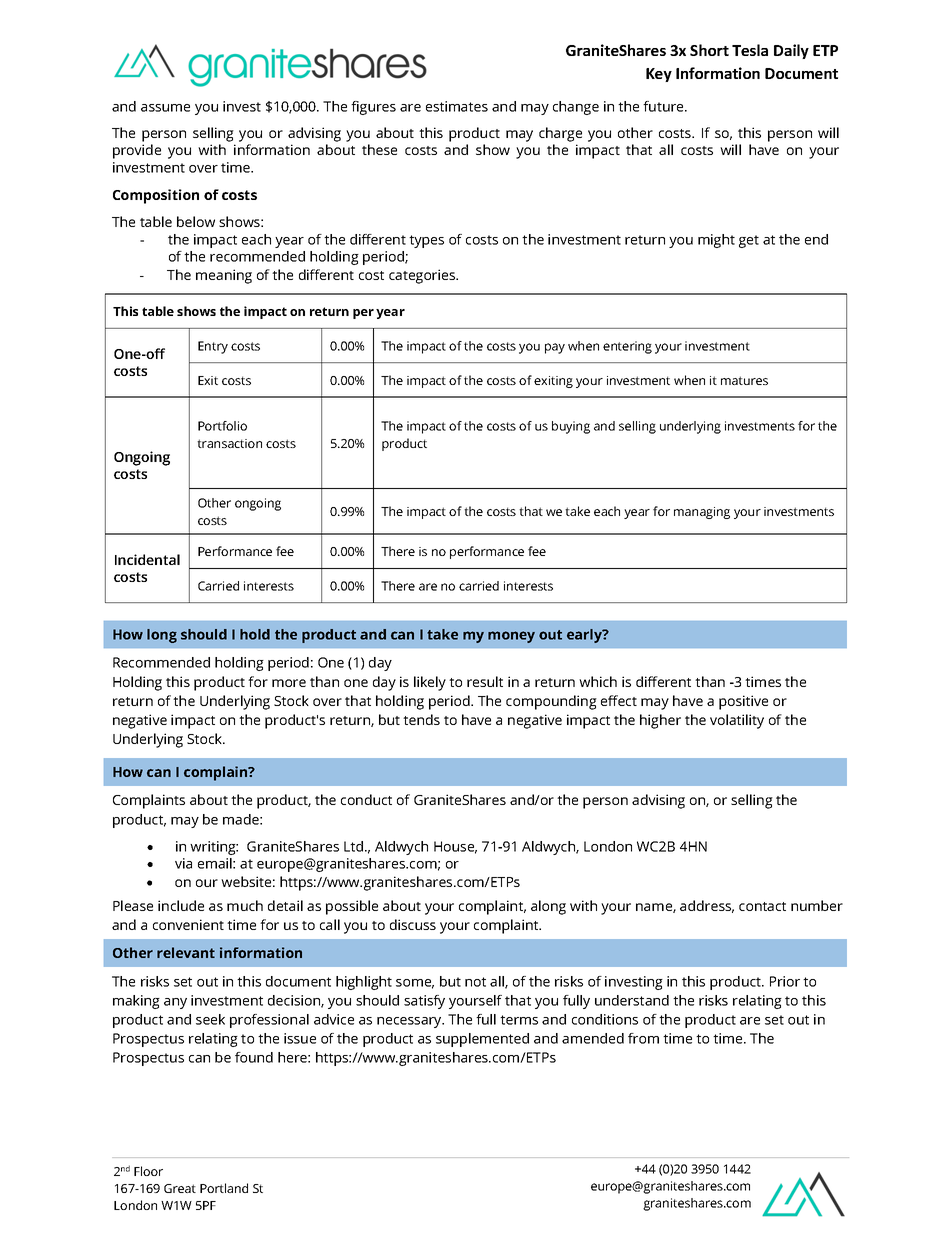 This screenshot has height=1233, width=952. What do you see at coordinates (457, 106) in the screenshot?
I see `estimates` at bounding box center [457, 106].
